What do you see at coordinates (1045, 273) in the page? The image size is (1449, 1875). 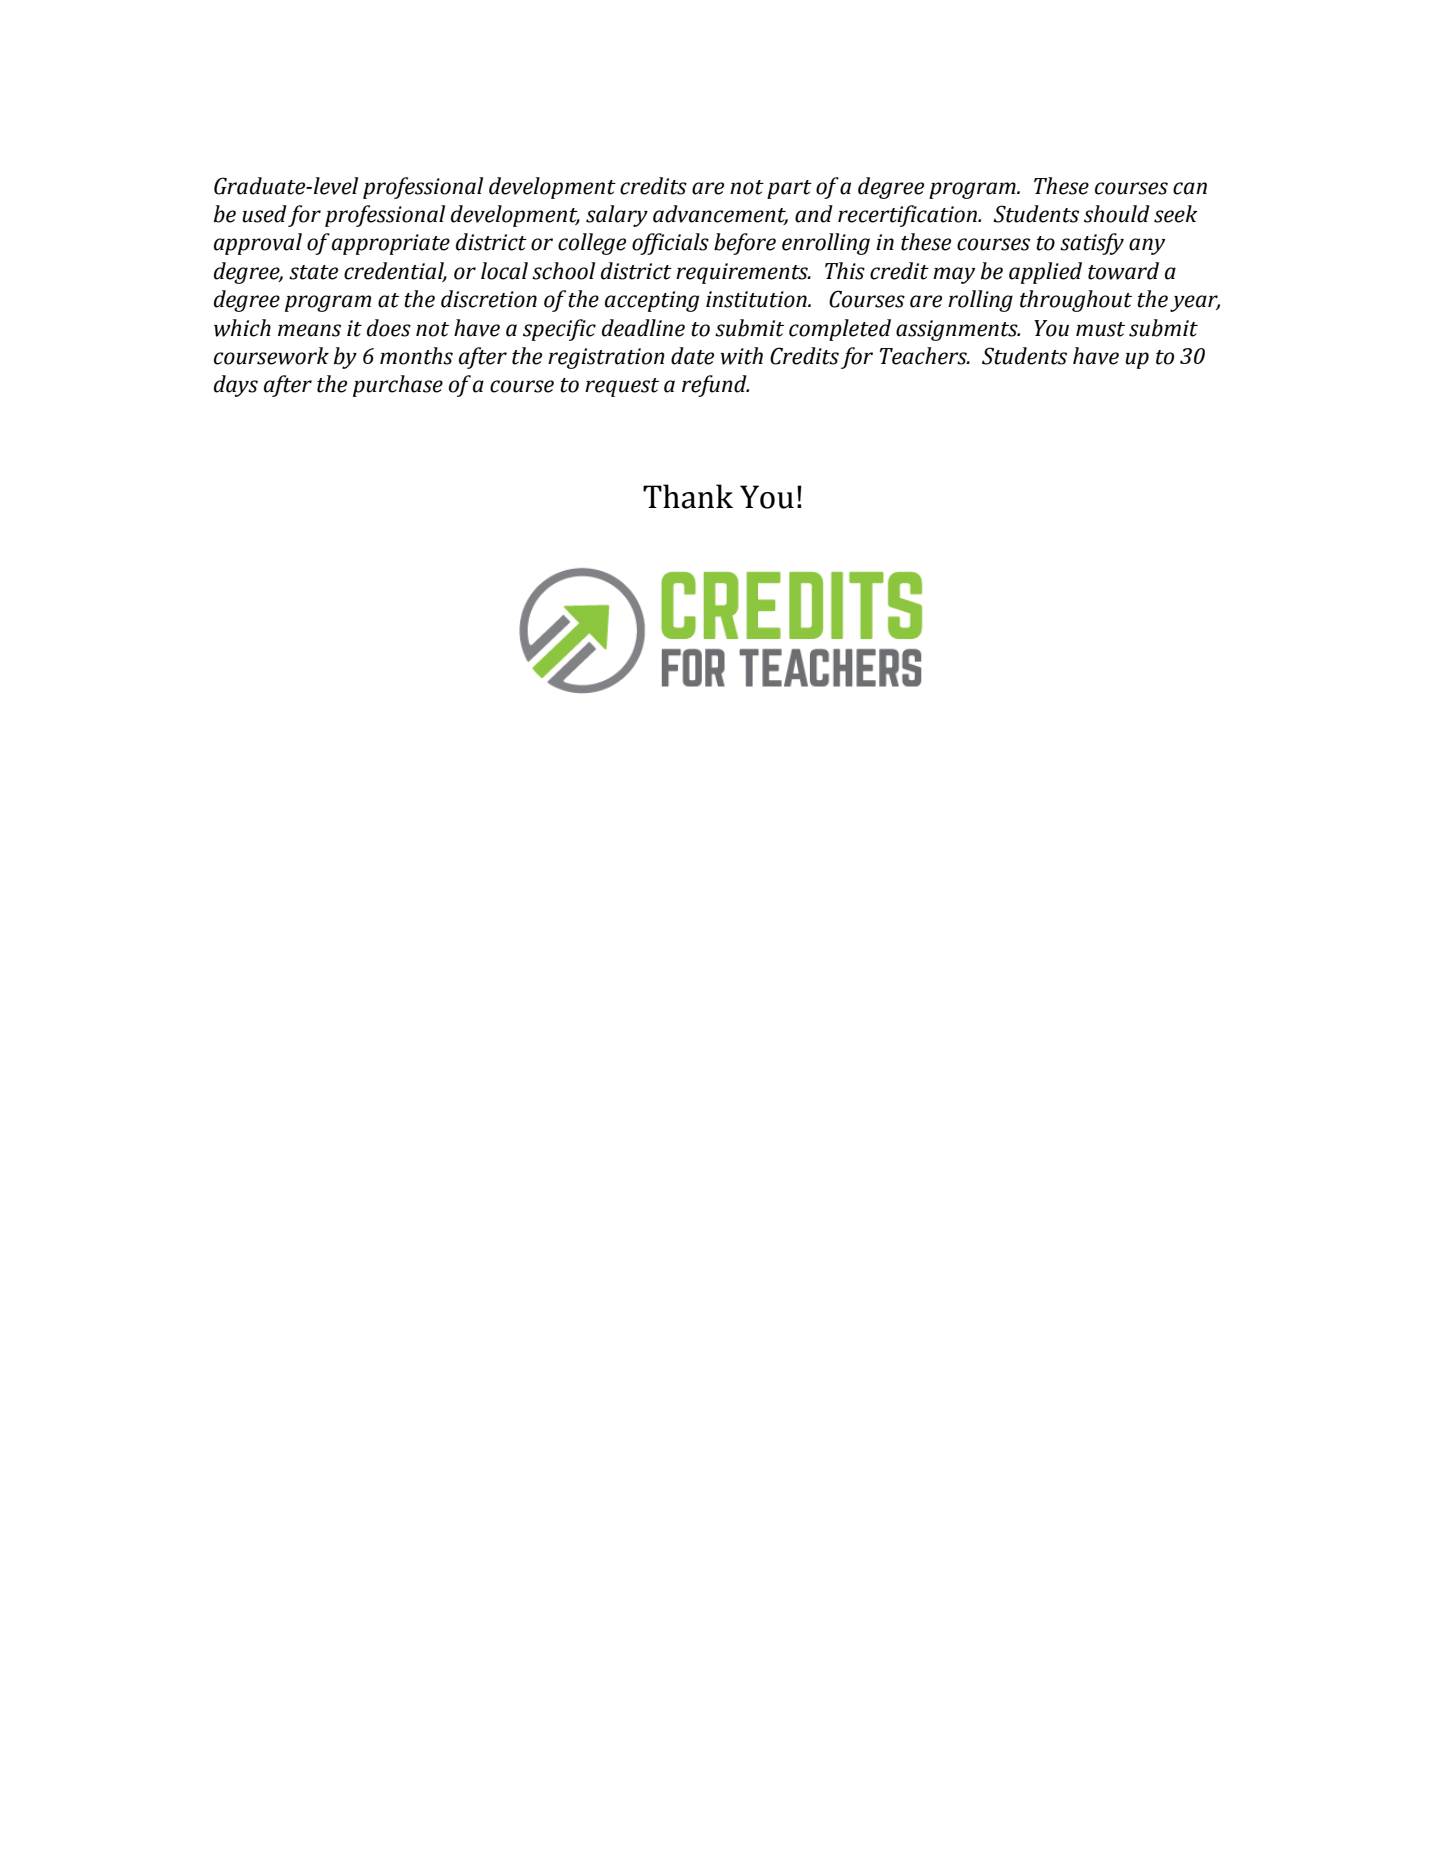 I see `applied` at bounding box center [1045, 273].
